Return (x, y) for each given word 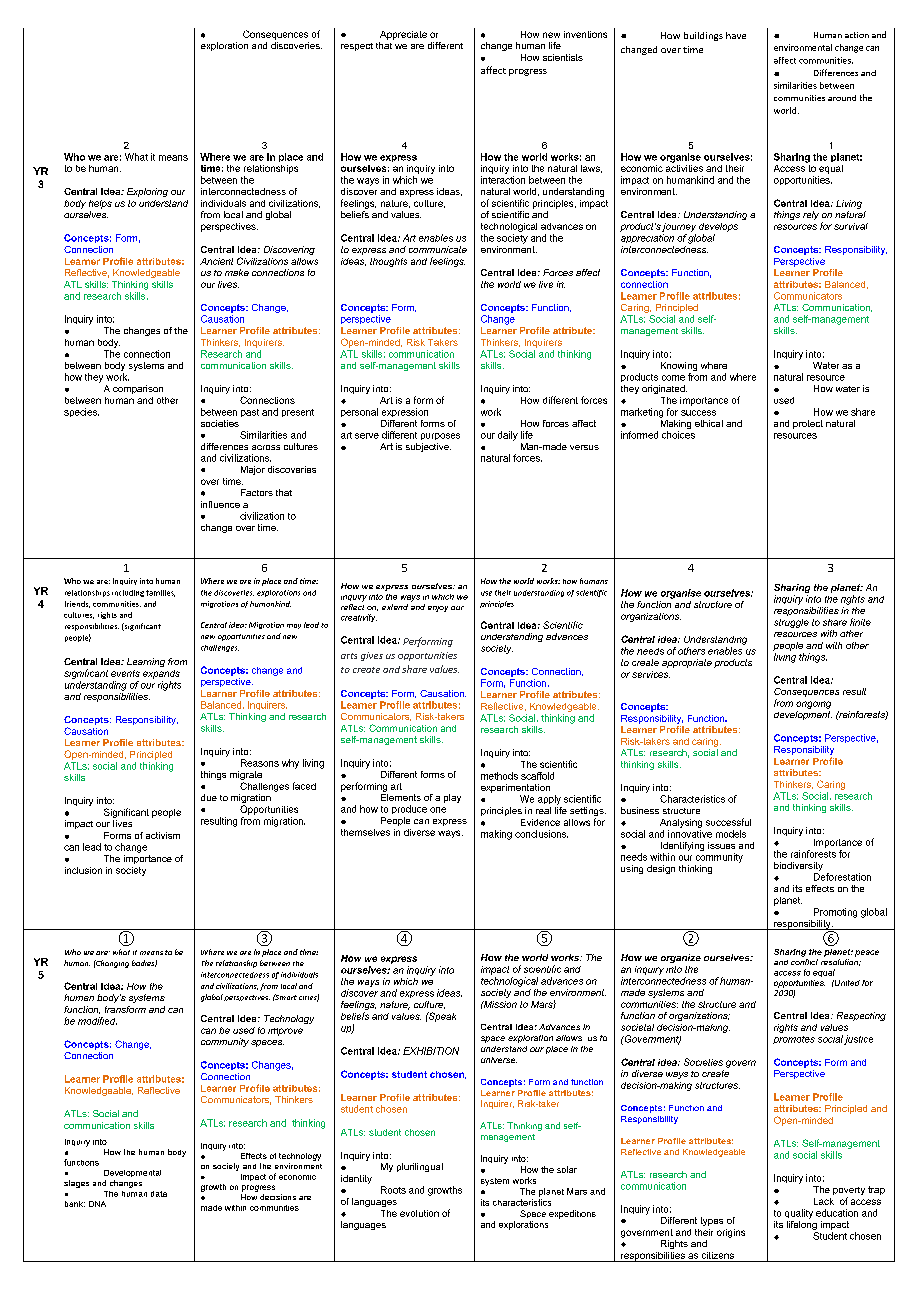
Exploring (147, 192)
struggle (791, 623)
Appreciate (403, 35)
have (736, 35)
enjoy (438, 609)
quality (799, 1214)
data (159, 1194)
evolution (419, 1213)
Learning (146, 662)
